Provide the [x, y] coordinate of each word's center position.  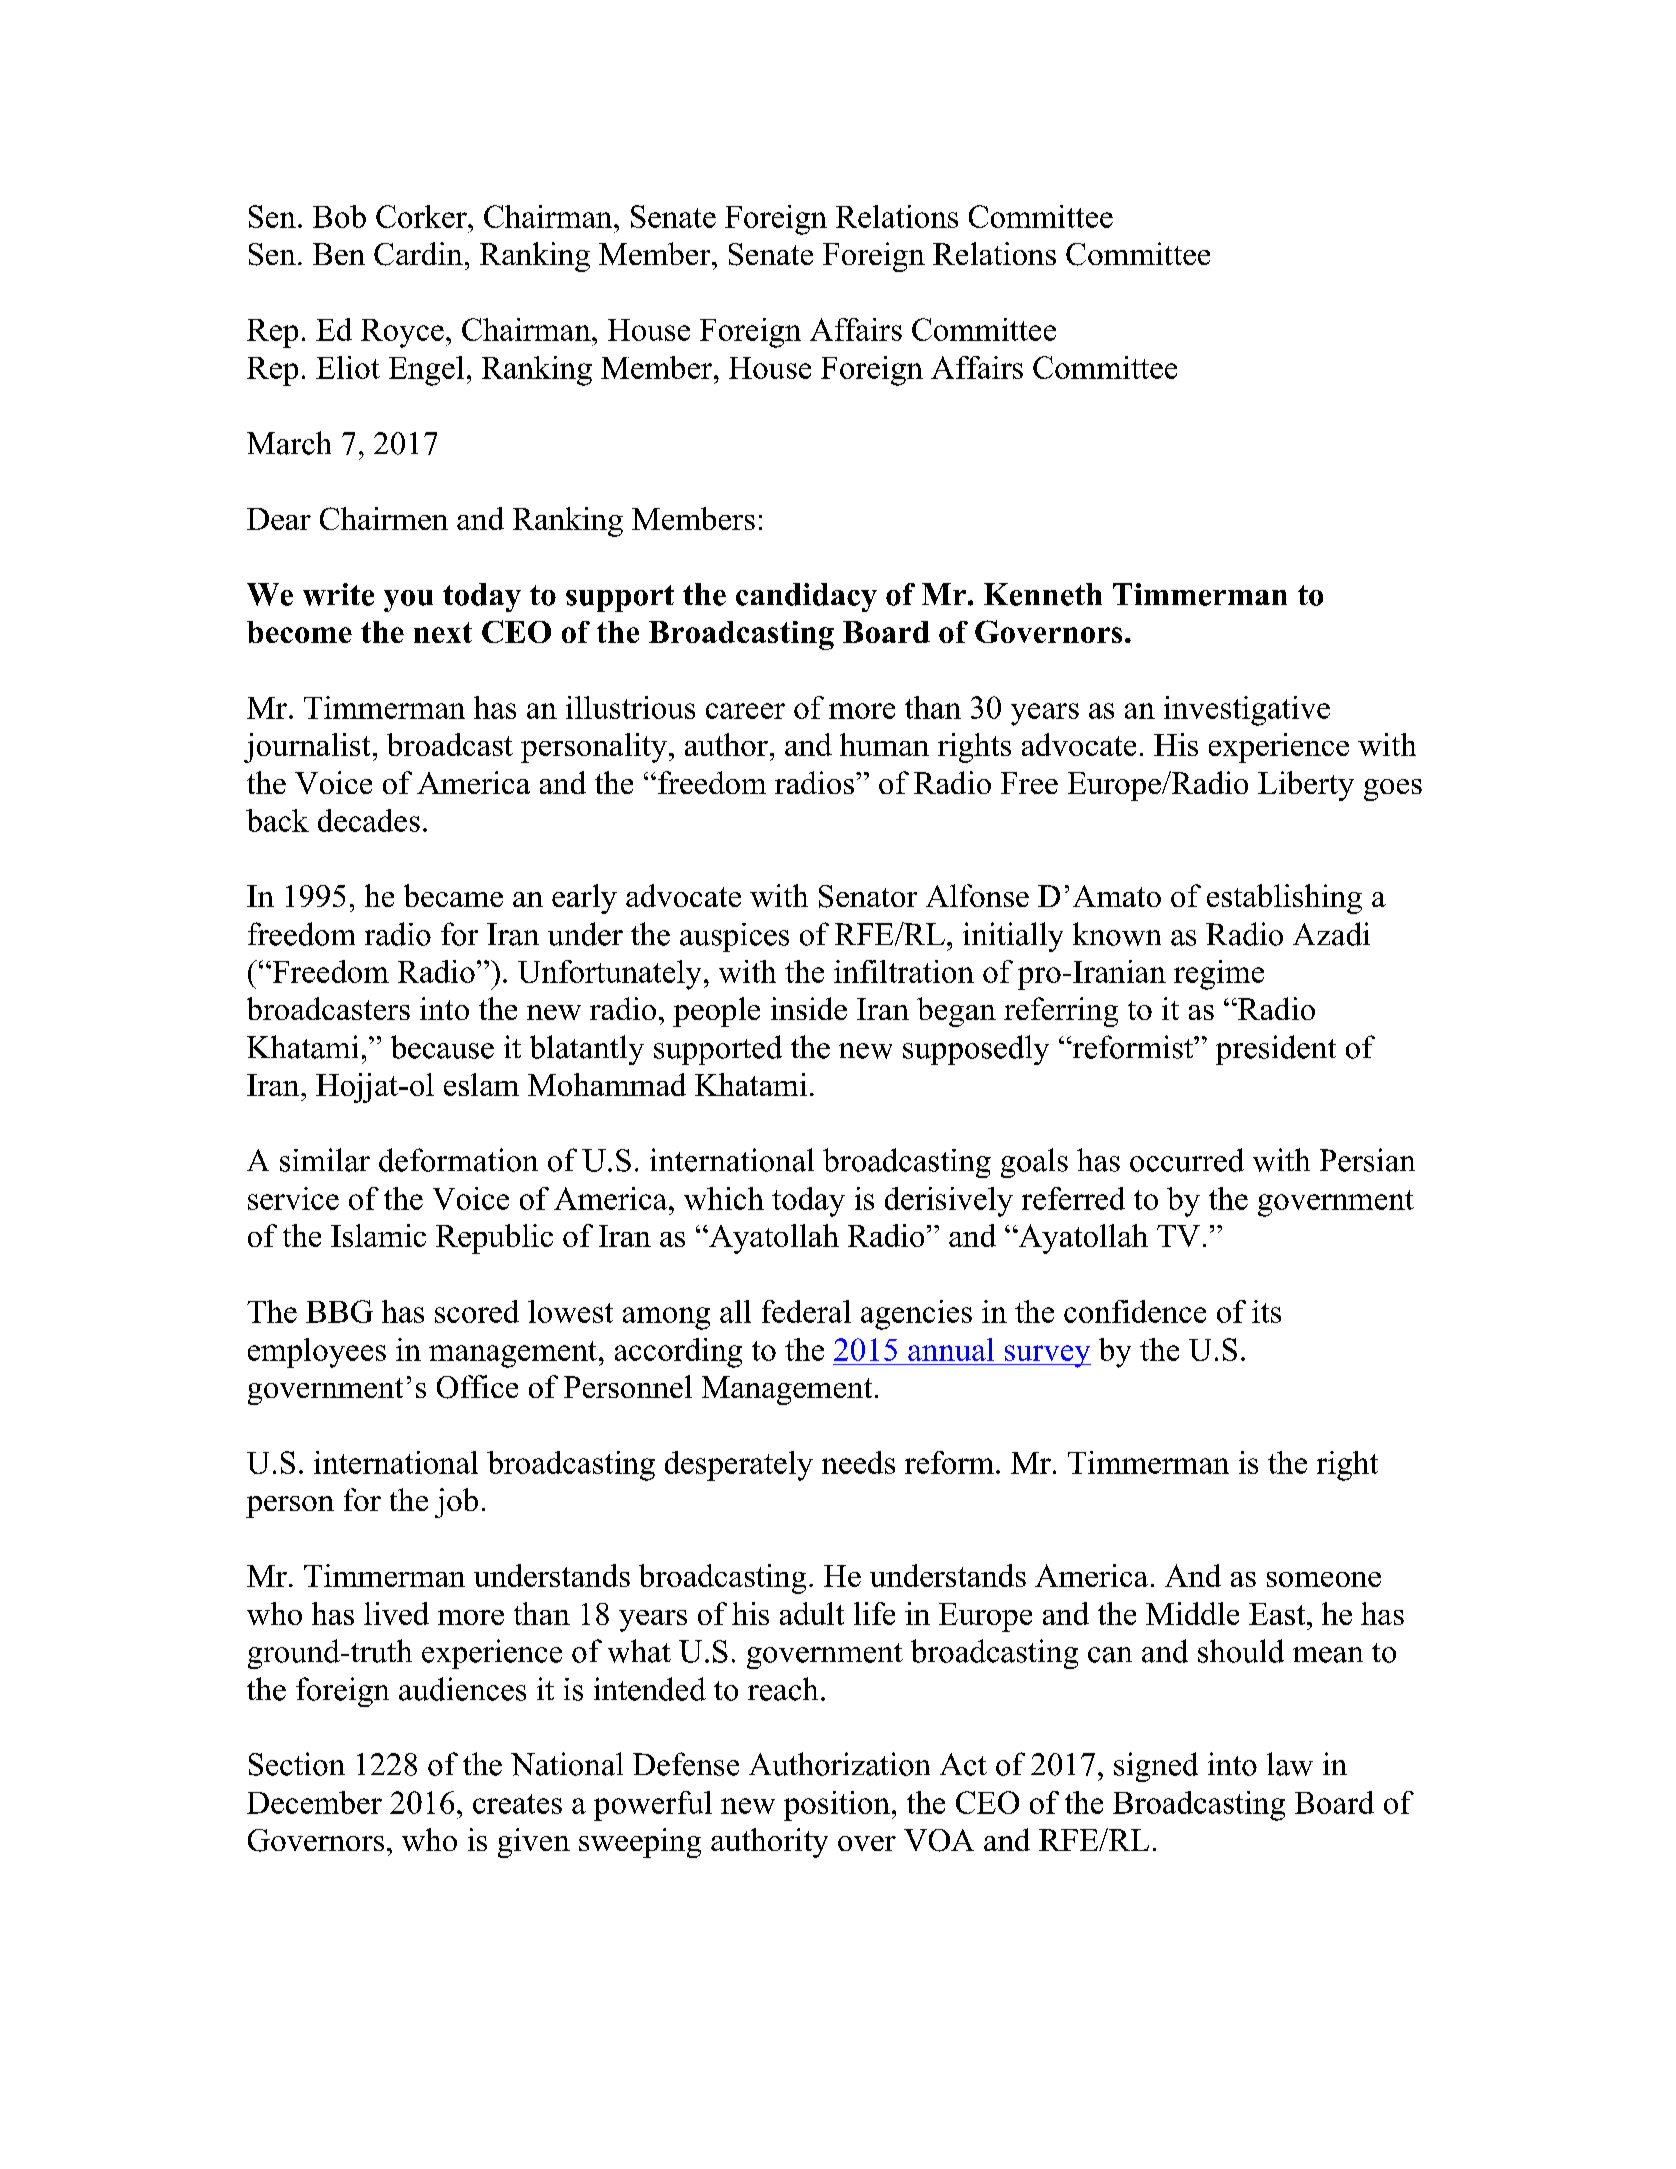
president [1276, 1050]
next [443, 632]
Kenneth [1043, 594]
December [314, 1802]
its [1266, 1311]
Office [477, 1387]
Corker [422, 216]
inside [809, 1008]
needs [858, 1462]
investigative [1247, 711]
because [442, 1047]
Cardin [418, 254]
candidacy [806, 597]
